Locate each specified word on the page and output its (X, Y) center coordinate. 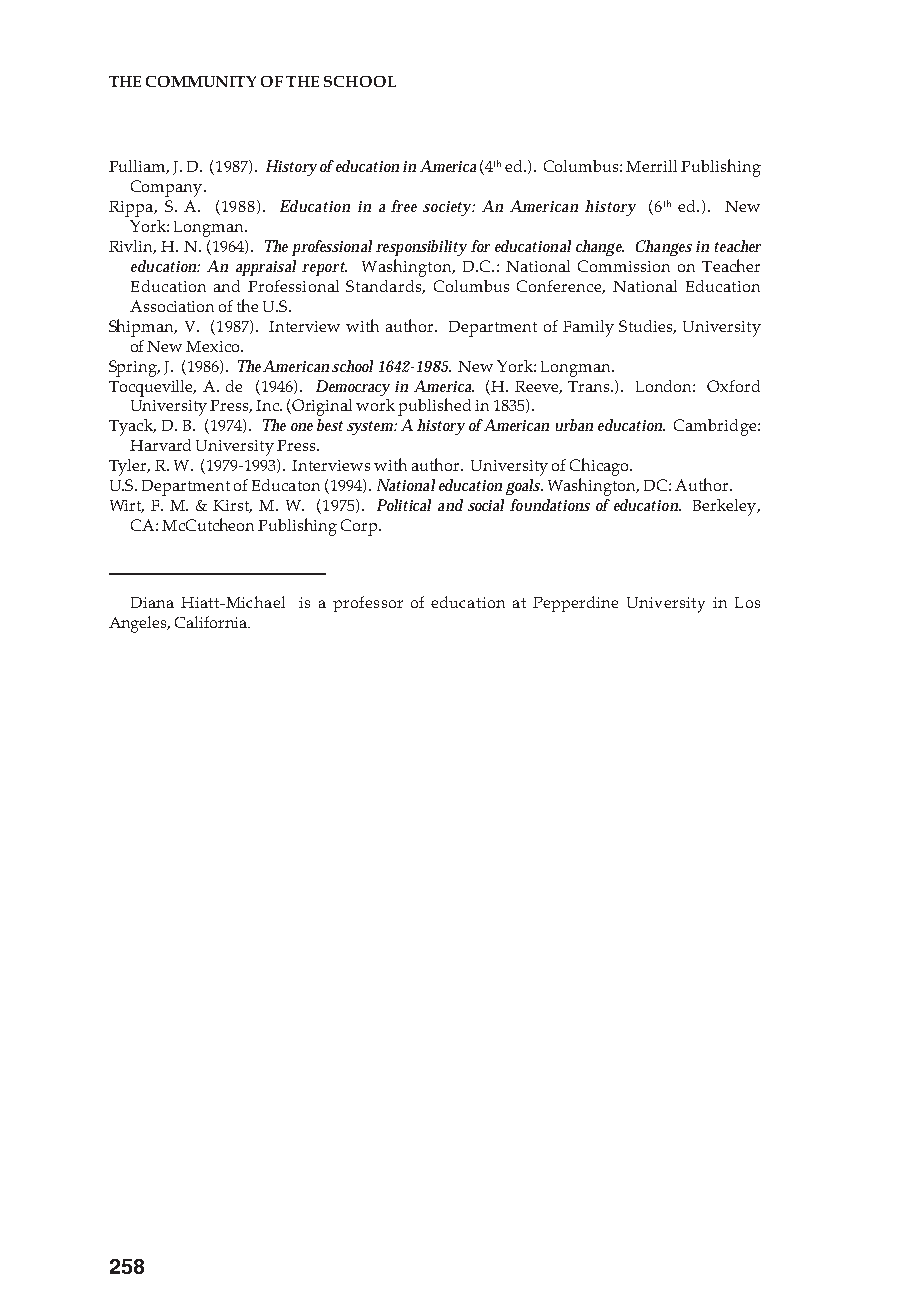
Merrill (651, 166)
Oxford (733, 386)
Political (404, 505)
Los (747, 602)
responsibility (421, 248)
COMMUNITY (201, 81)
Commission (624, 266)
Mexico (214, 346)
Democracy (353, 388)
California (212, 622)
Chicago (600, 467)
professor (368, 604)
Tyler (129, 467)
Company (168, 188)
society (449, 208)
